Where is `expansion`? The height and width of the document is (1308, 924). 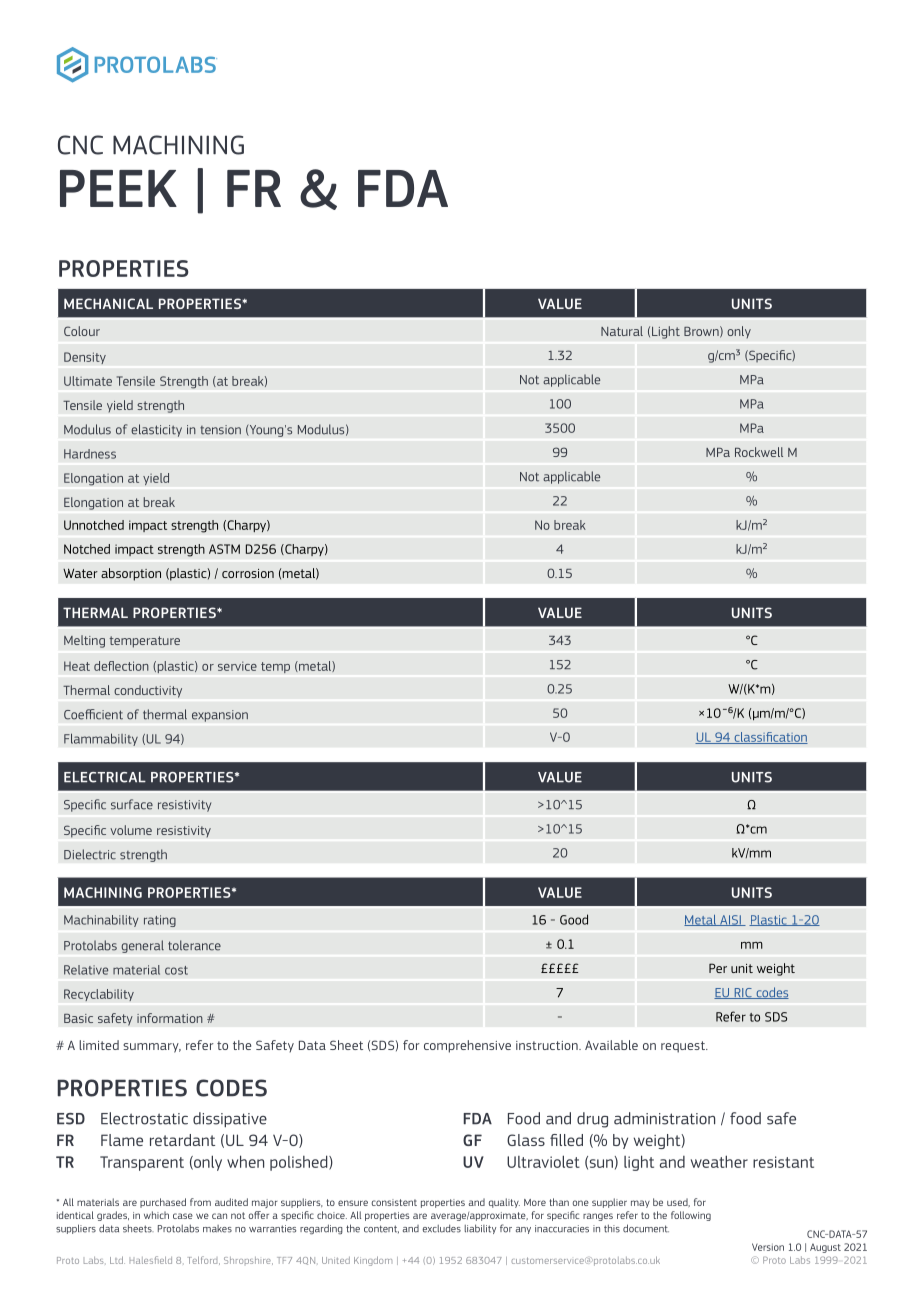 expansion is located at coordinates (220, 716).
